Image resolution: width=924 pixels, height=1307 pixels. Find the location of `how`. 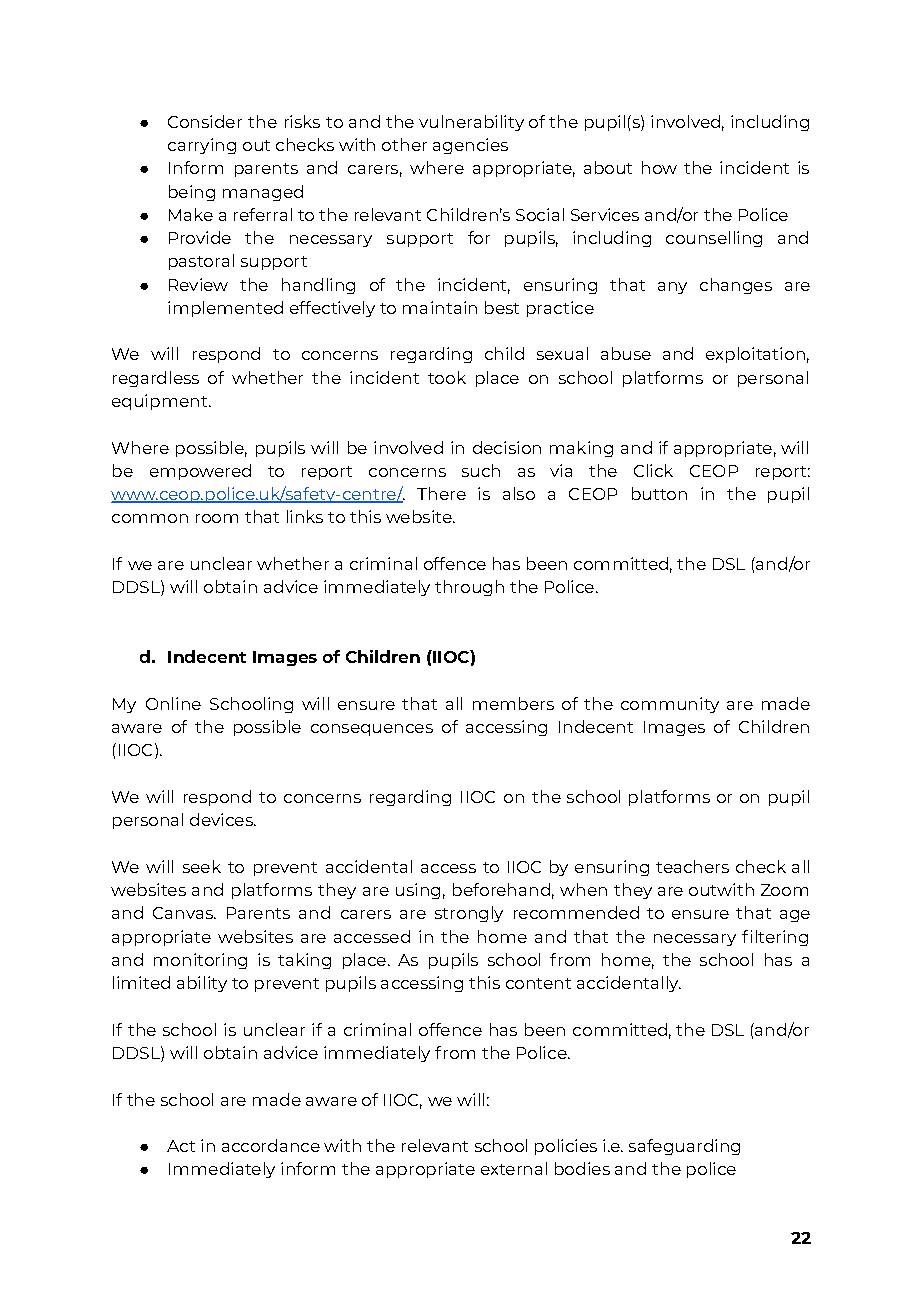

how is located at coordinates (659, 167).
